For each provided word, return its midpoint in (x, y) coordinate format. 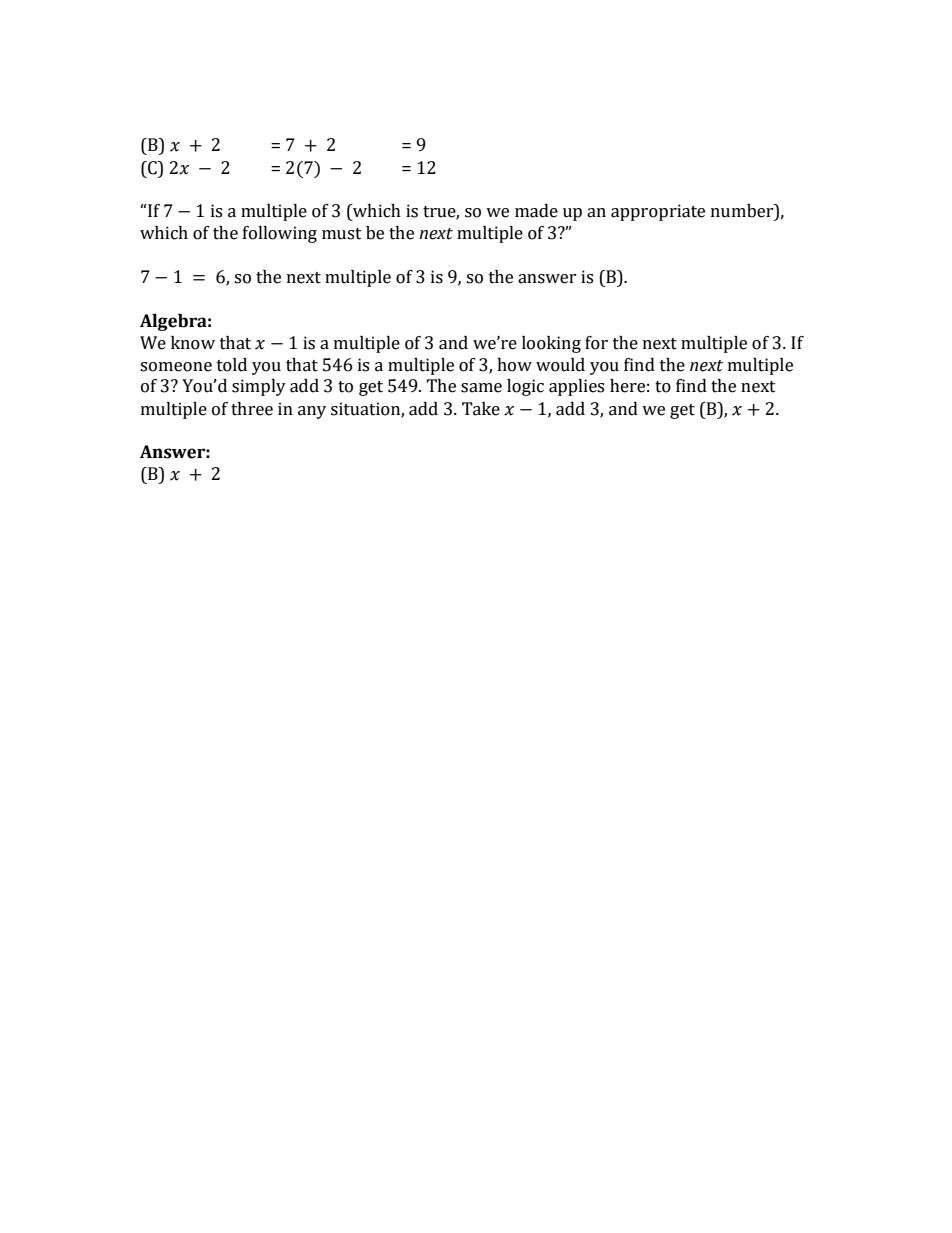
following (280, 234)
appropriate (658, 212)
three (252, 409)
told (232, 365)
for (596, 343)
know (193, 343)
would (560, 365)
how (514, 365)
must (342, 234)
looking (551, 344)
